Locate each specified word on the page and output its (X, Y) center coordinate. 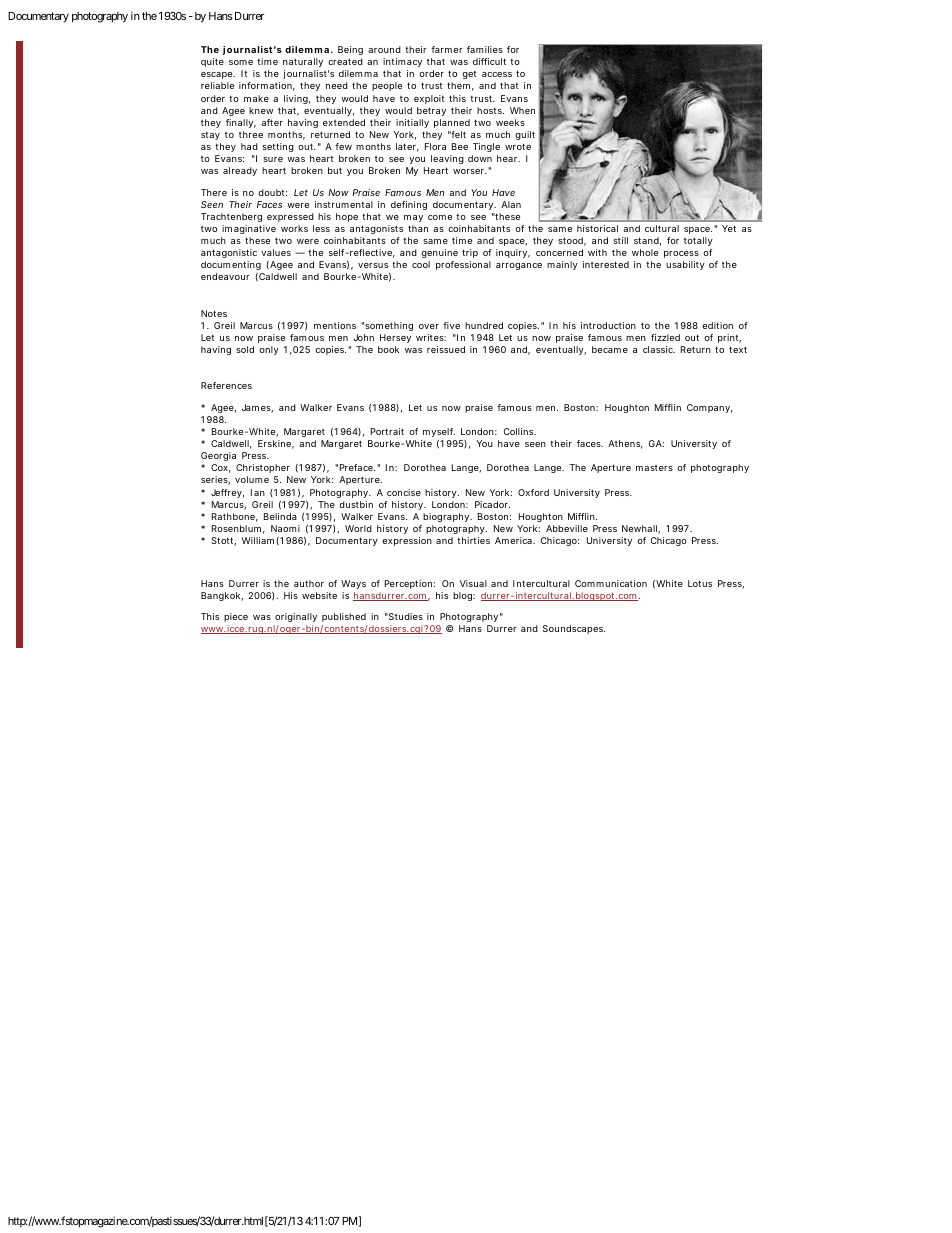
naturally (303, 62)
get (469, 75)
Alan (511, 204)
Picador (492, 504)
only (269, 350)
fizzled (665, 337)
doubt (272, 192)
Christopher (263, 468)
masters (654, 468)
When (522, 110)
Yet (729, 228)
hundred (484, 325)
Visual (473, 583)
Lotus (700, 583)
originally (296, 617)
